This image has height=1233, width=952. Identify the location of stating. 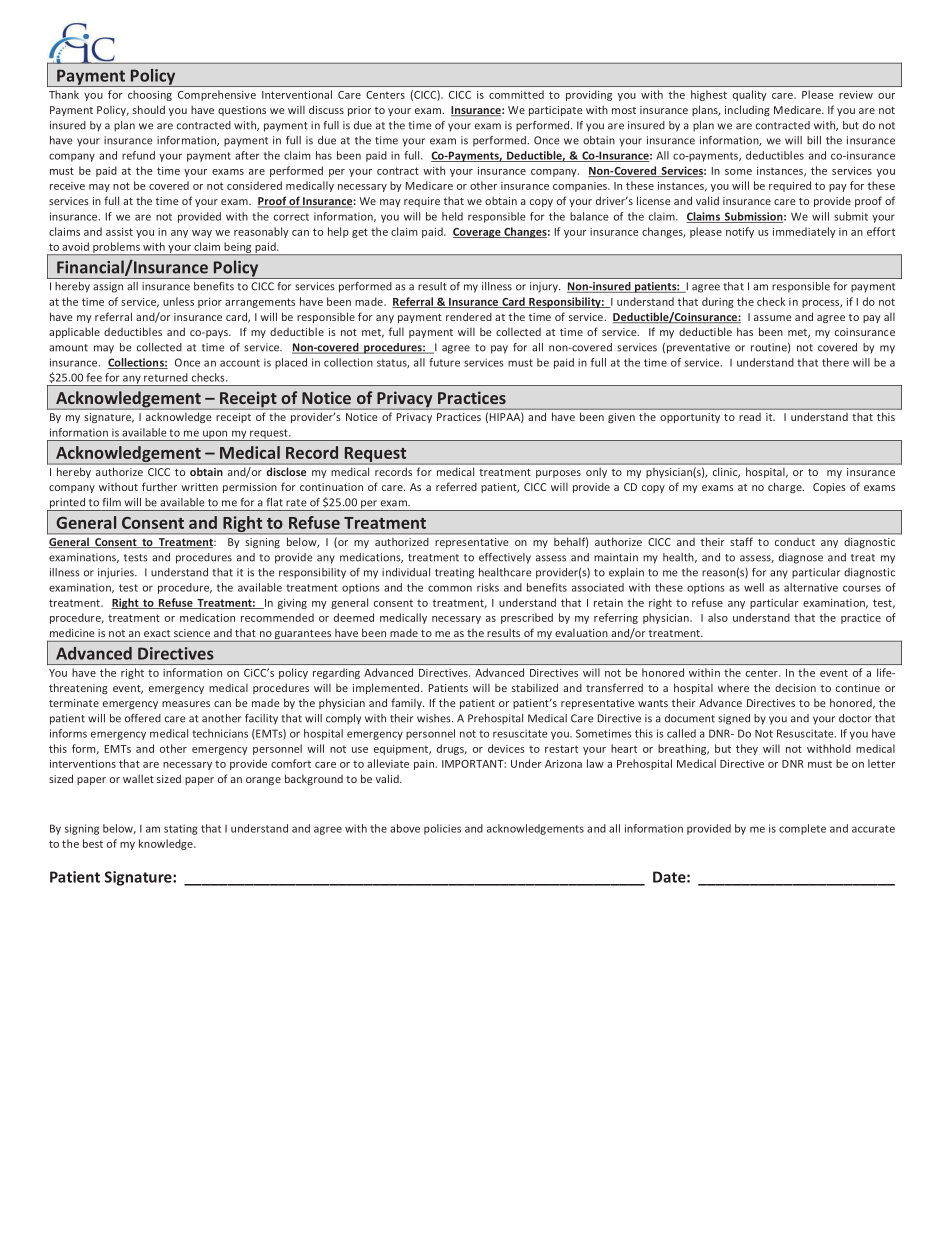
(181, 829).
